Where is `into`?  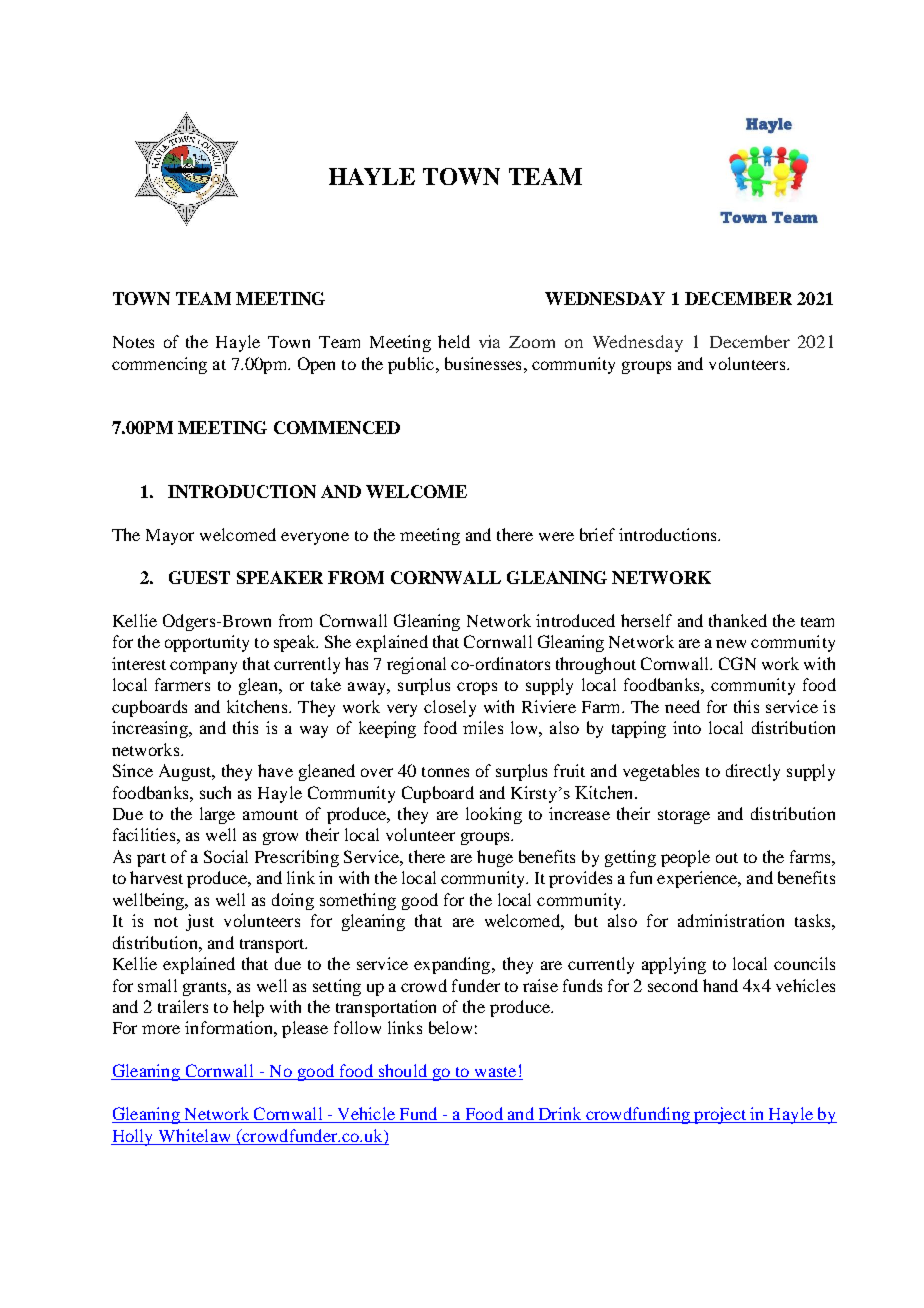
into is located at coordinates (687, 727).
